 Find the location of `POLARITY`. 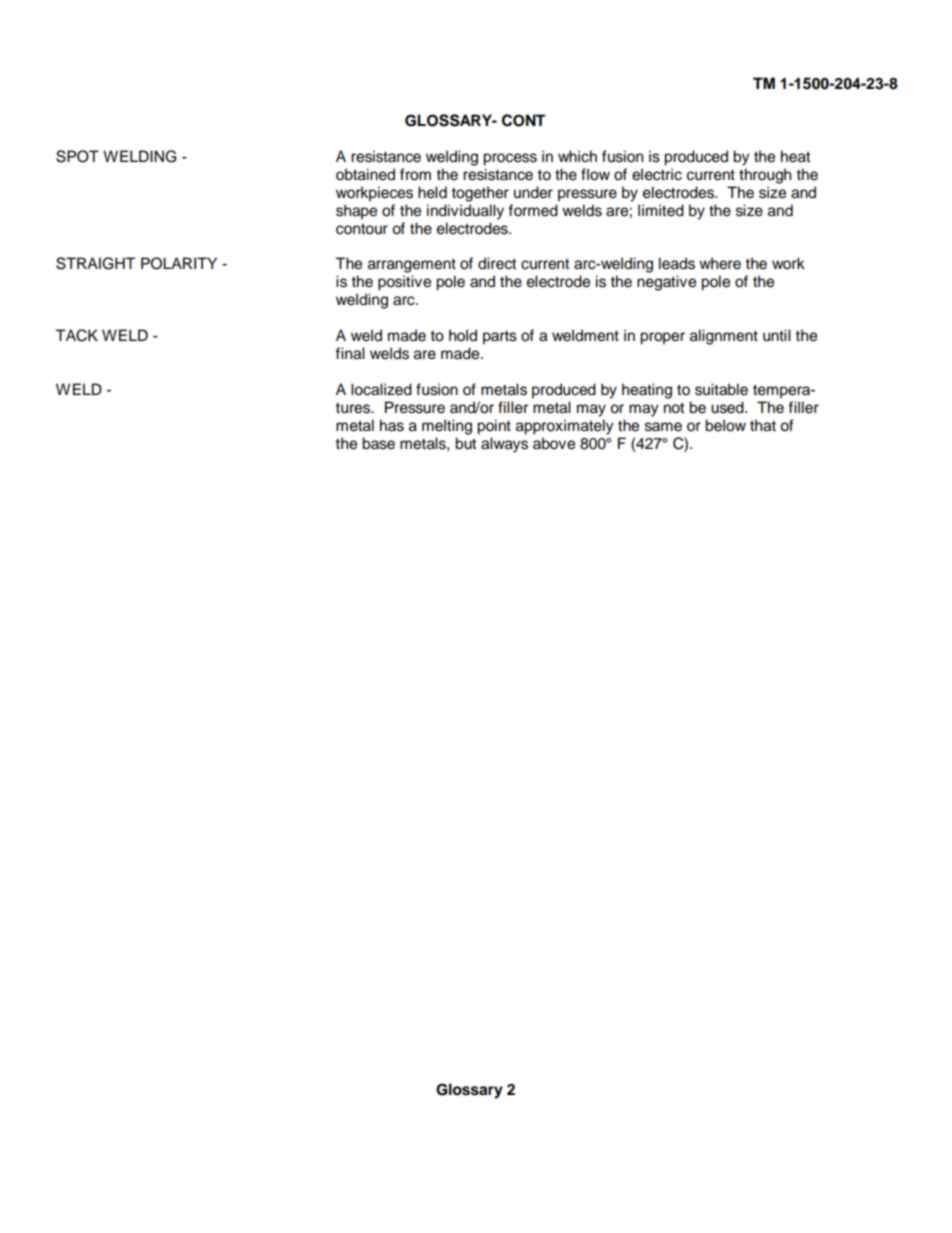

POLARITY is located at coordinates (179, 263).
